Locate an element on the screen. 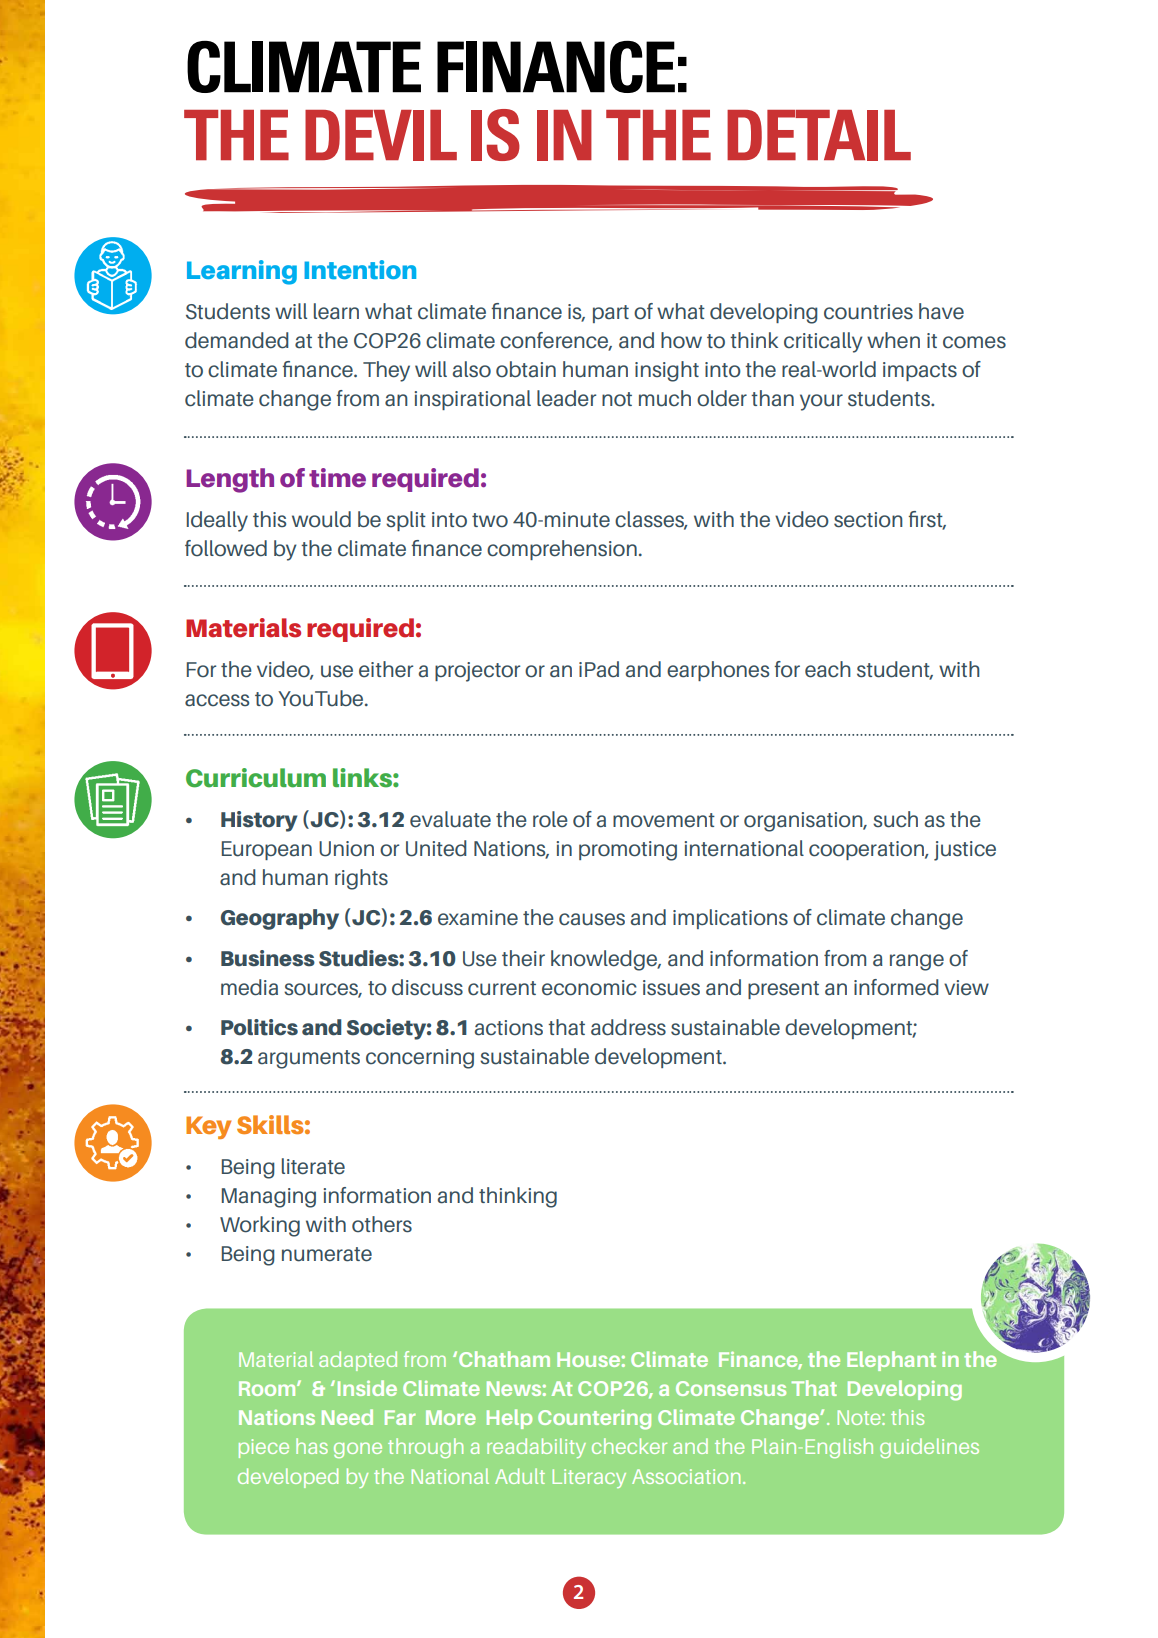  role is located at coordinates (550, 819).
